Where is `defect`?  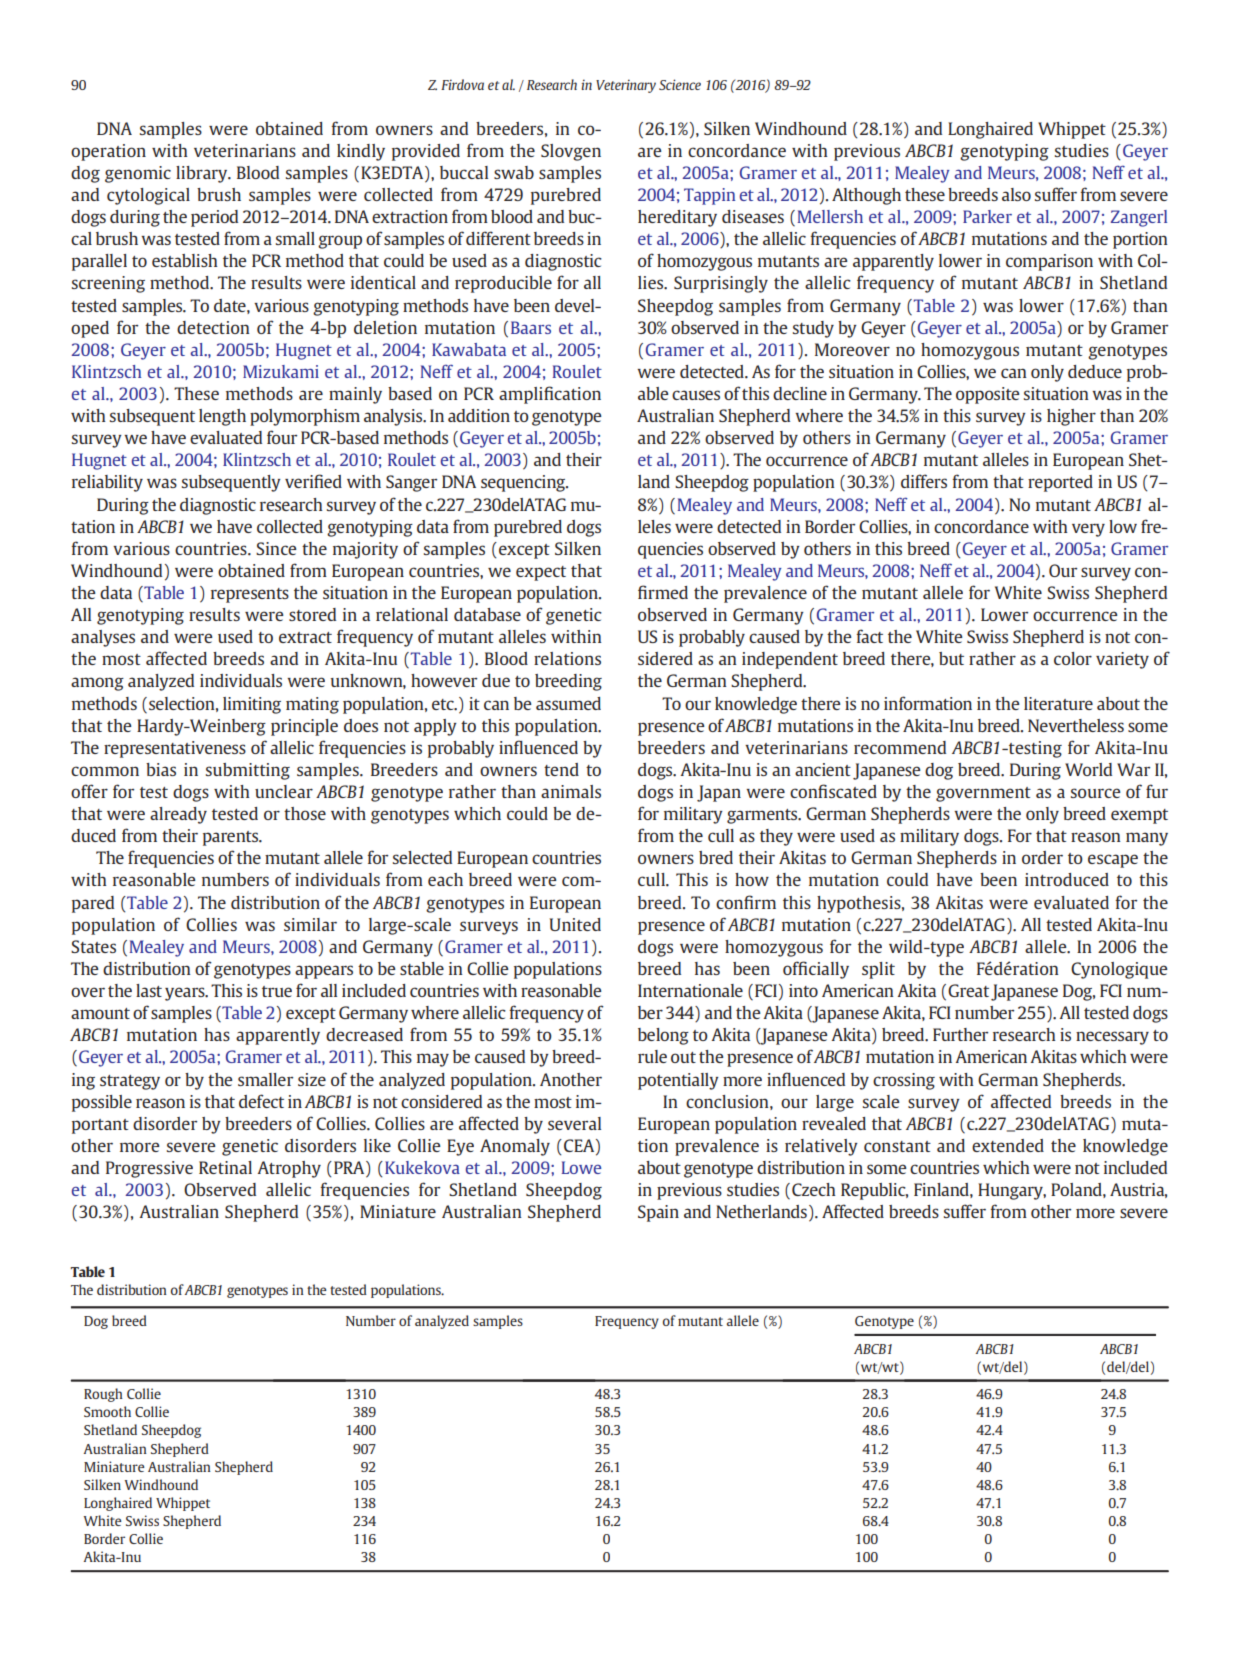
defect is located at coordinates (261, 1101).
